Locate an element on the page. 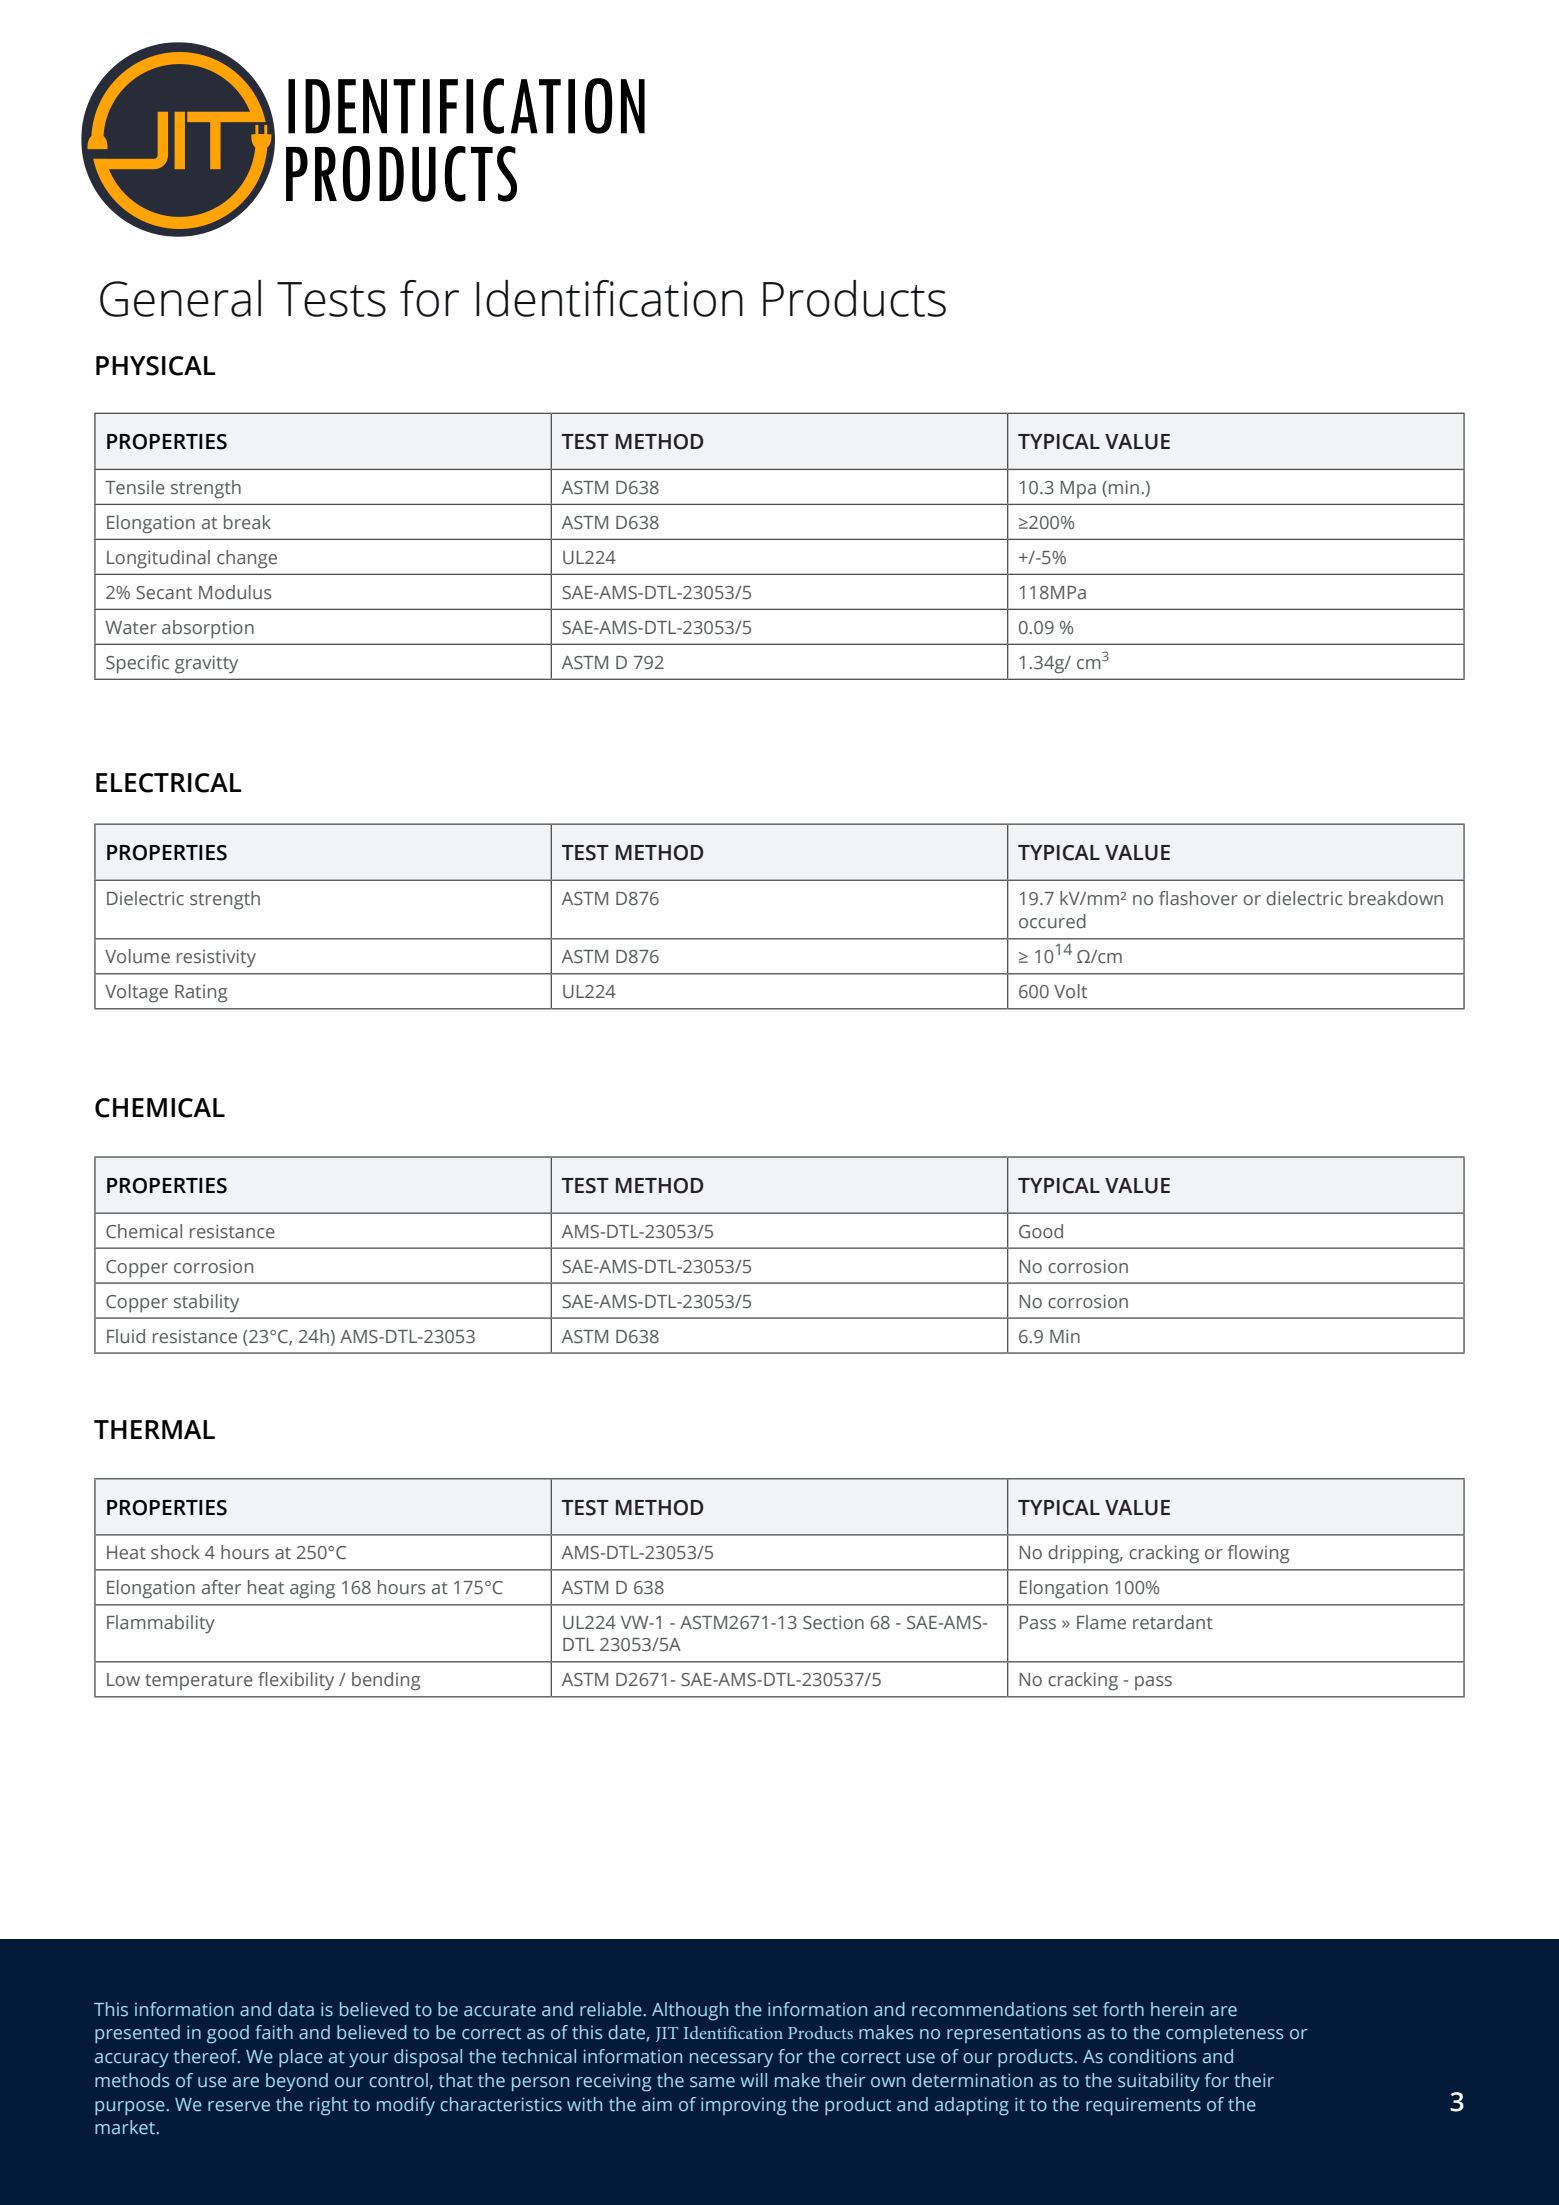  beyond is located at coordinates (297, 2082).
